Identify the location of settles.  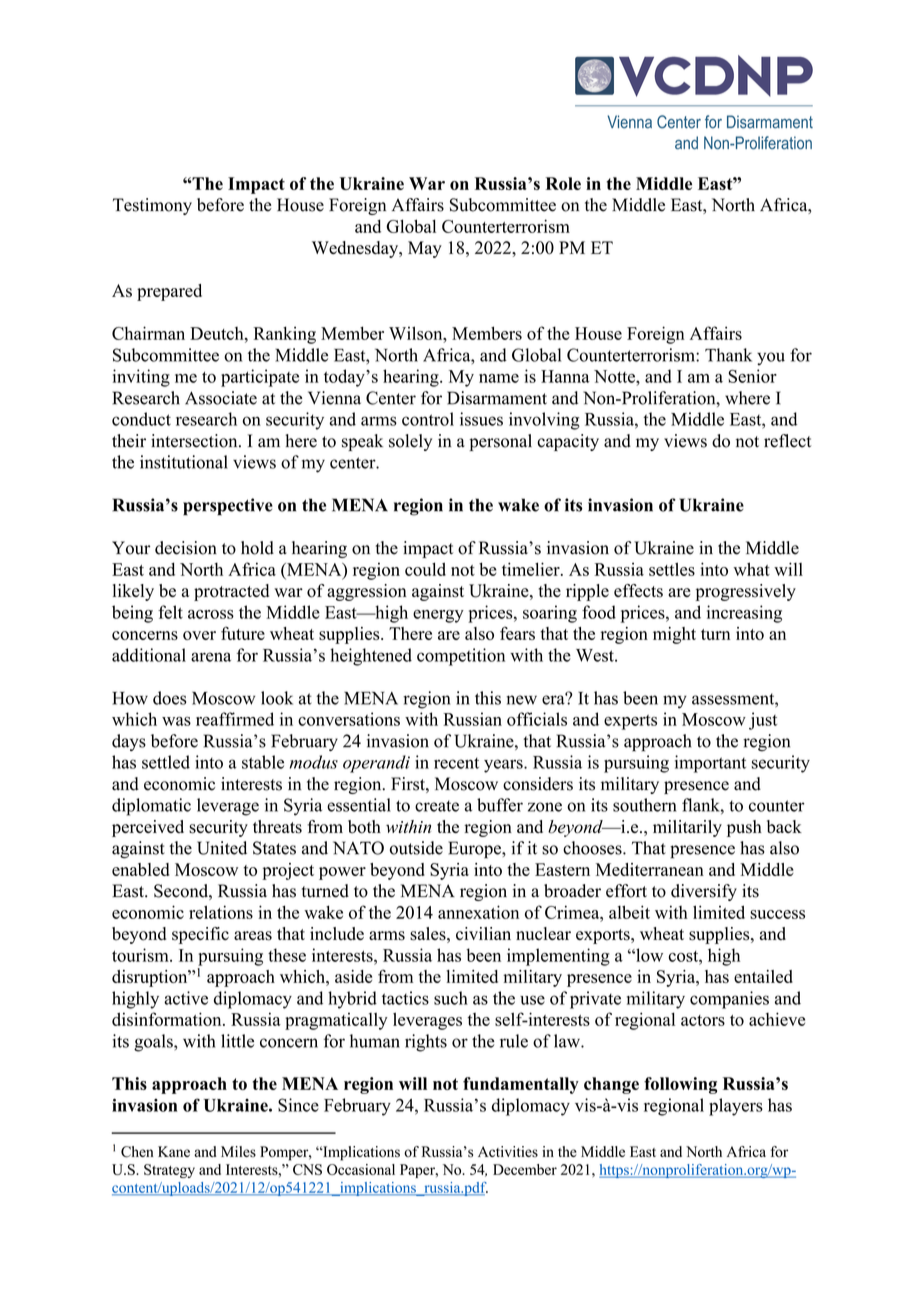
(672, 569).
